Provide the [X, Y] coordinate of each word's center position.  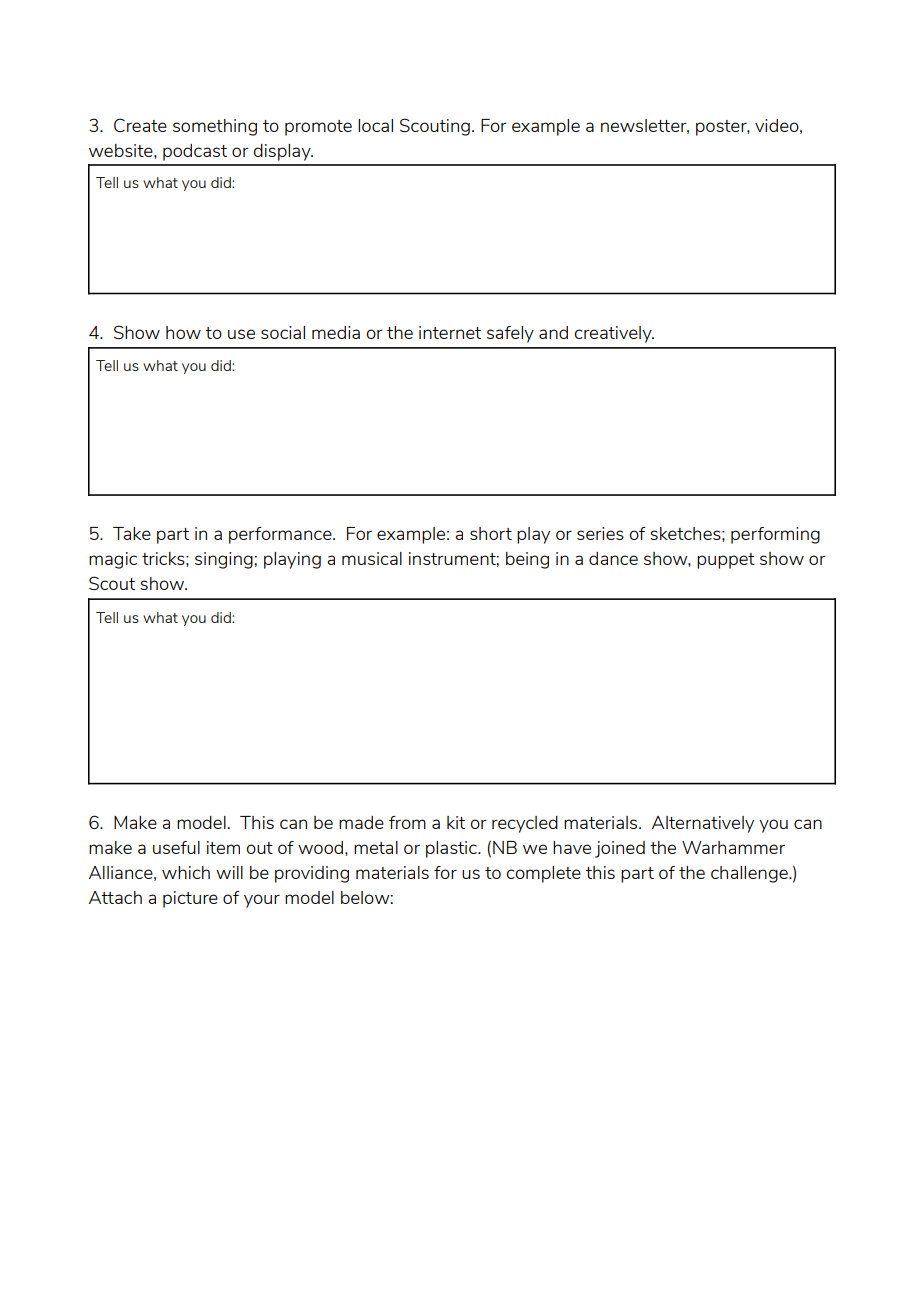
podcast [195, 152]
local [375, 125]
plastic [452, 849]
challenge [750, 874]
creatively [614, 334]
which [186, 872]
